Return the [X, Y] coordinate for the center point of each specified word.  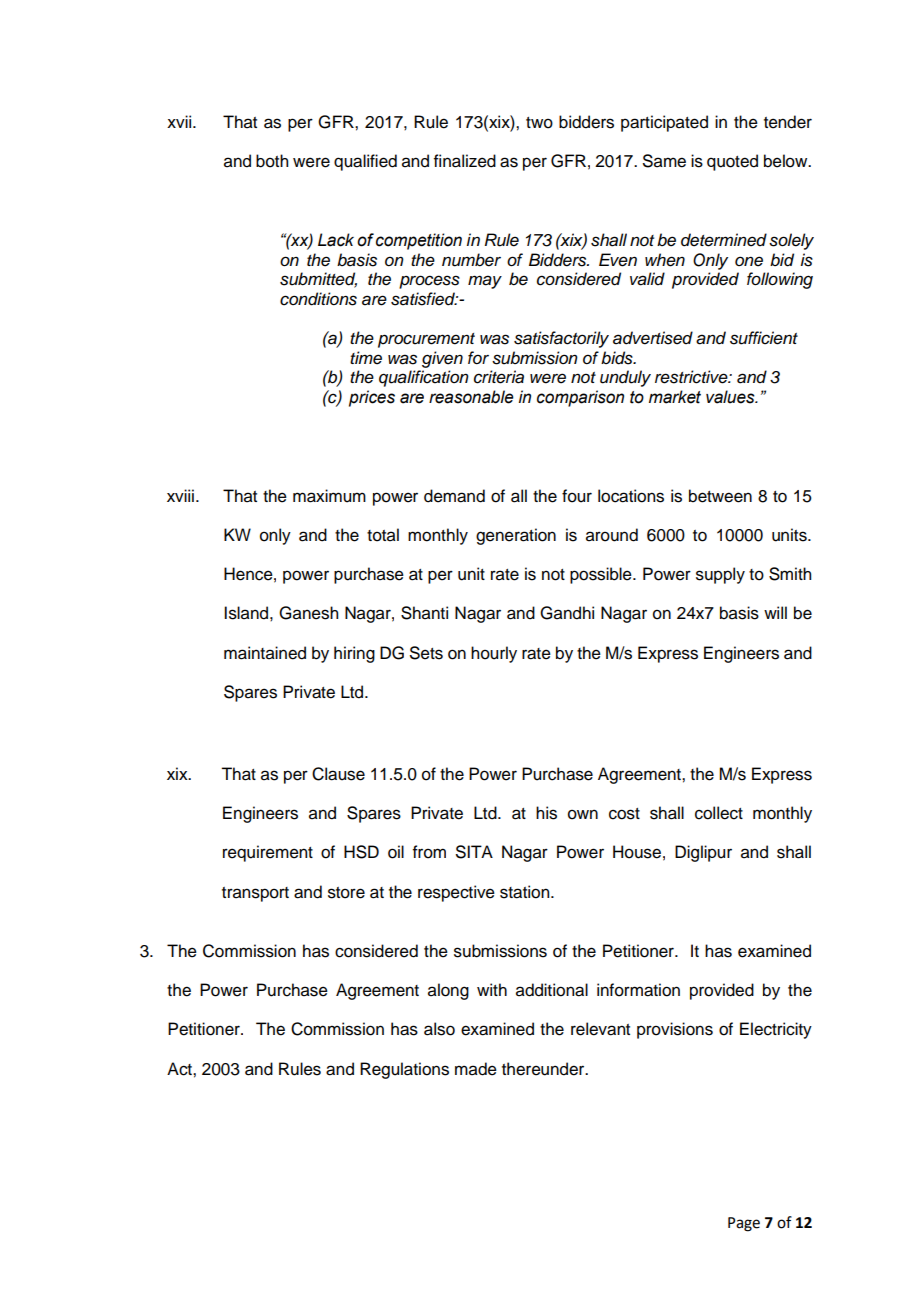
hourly [494, 654]
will [775, 612]
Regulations [404, 1070]
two [539, 123]
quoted [732, 162]
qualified [365, 162]
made [476, 1069]
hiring [354, 654]
